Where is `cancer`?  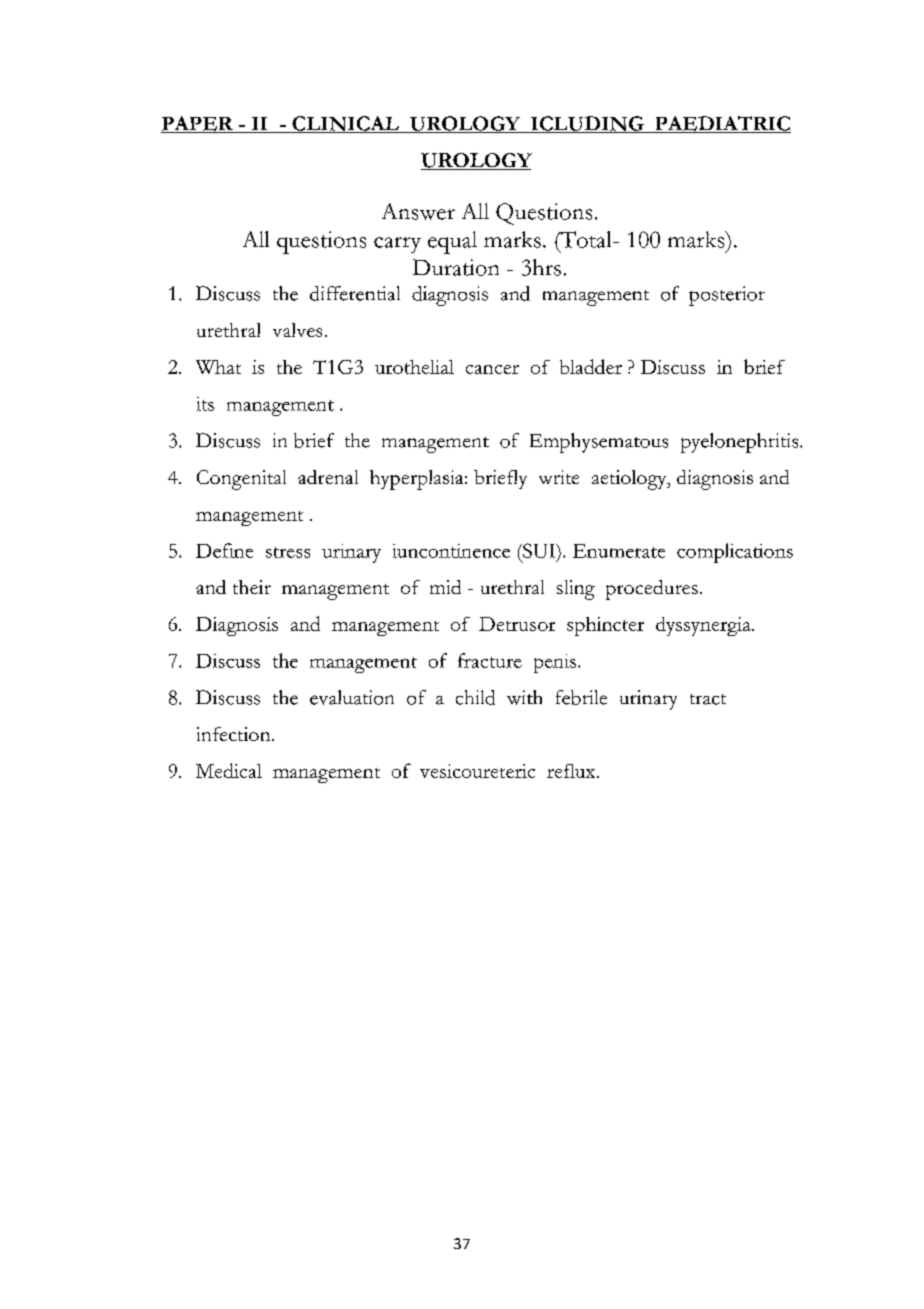
cancer is located at coordinates (492, 369).
